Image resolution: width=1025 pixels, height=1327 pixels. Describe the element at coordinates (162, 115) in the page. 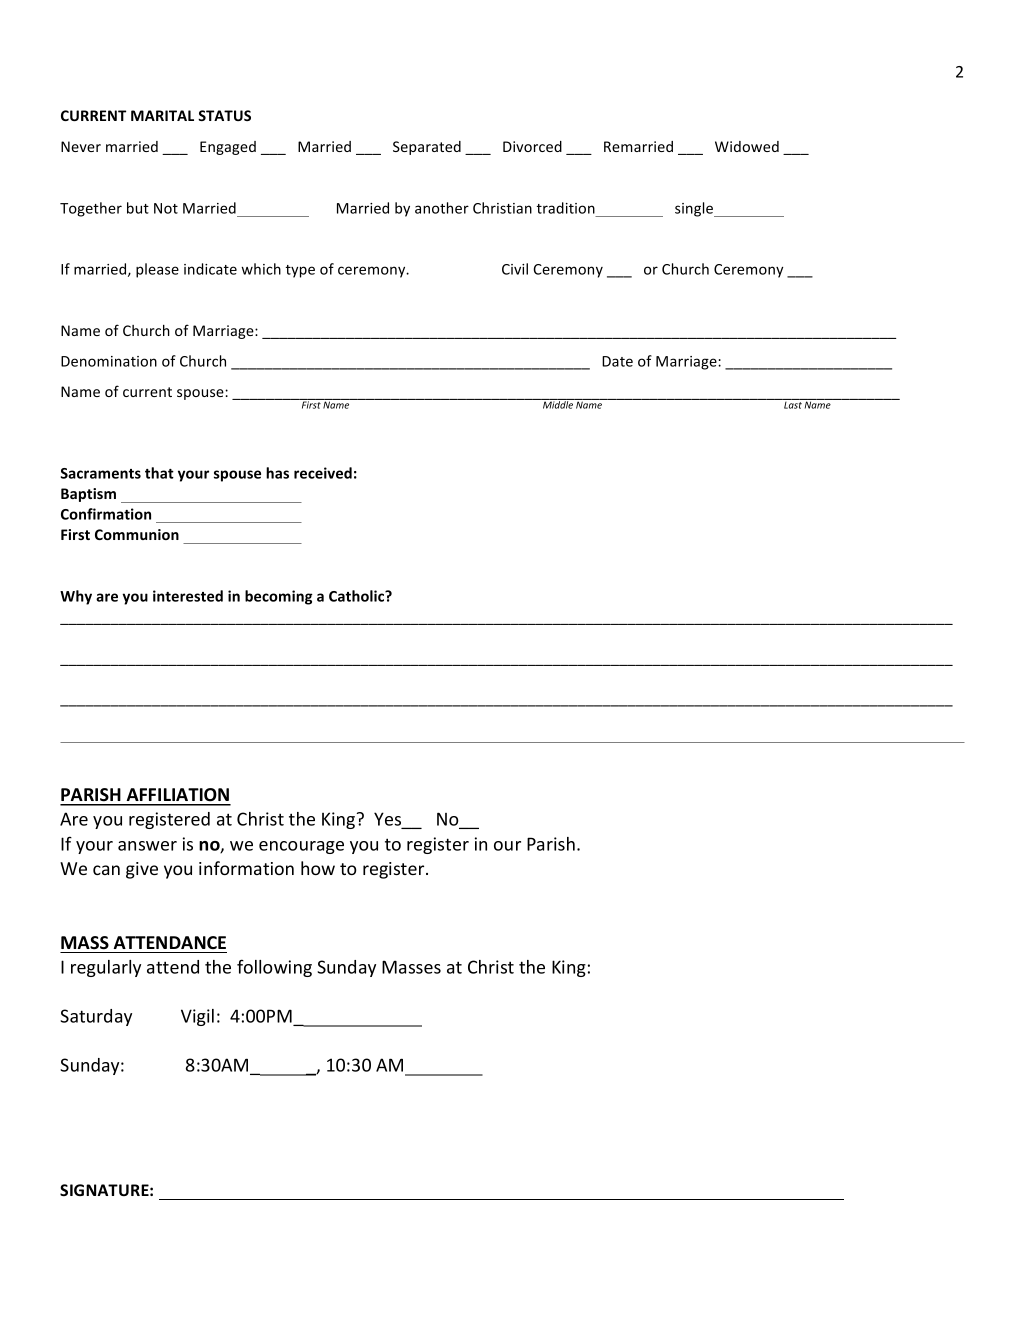

I see `MARITAL` at that location.
